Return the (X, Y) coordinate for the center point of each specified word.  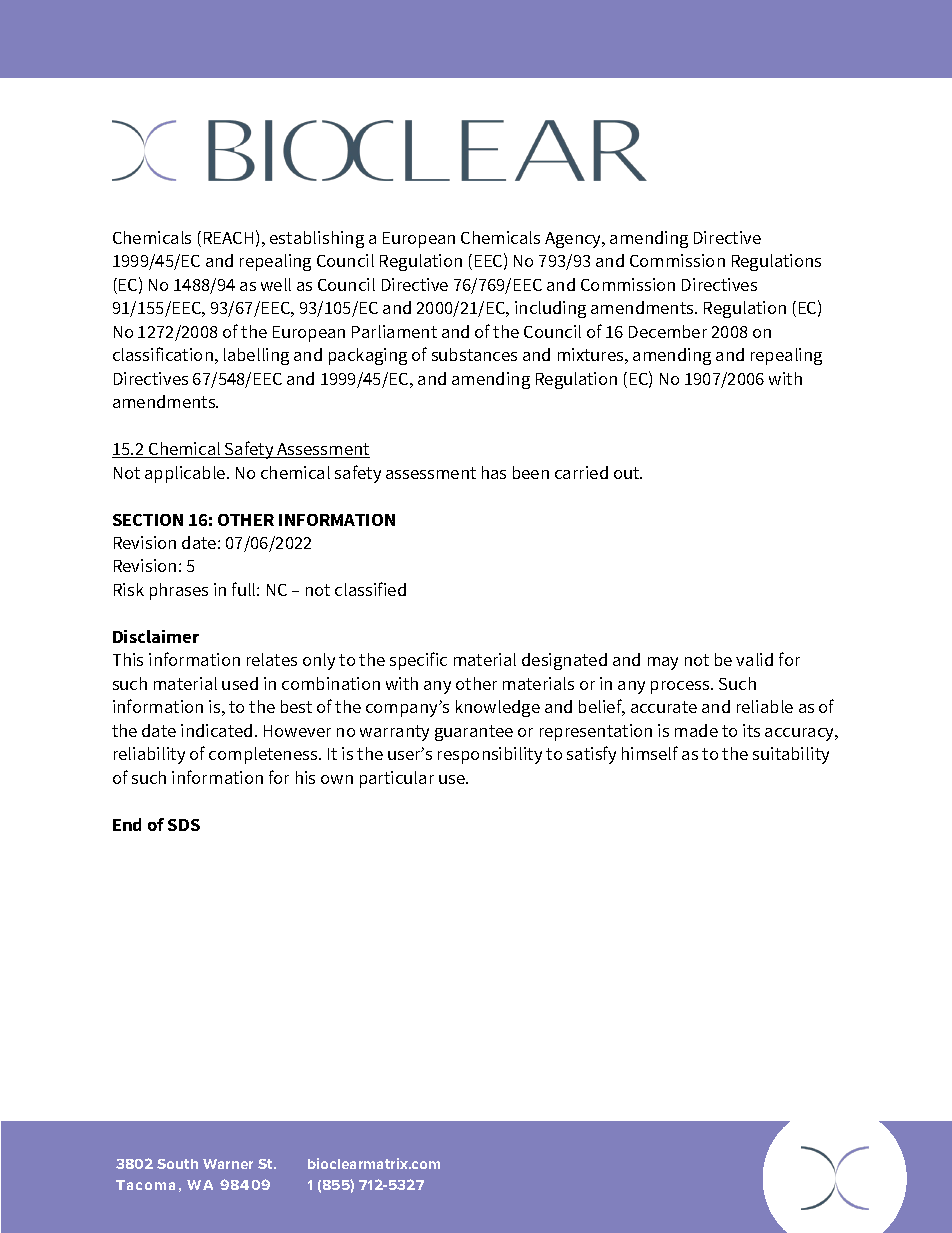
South (177, 1164)
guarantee (474, 733)
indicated (216, 730)
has (494, 472)
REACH (228, 238)
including (550, 309)
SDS (184, 825)
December (668, 331)
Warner (228, 1164)
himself (650, 753)
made (696, 730)
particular (397, 779)
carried (581, 472)
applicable (186, 474)
